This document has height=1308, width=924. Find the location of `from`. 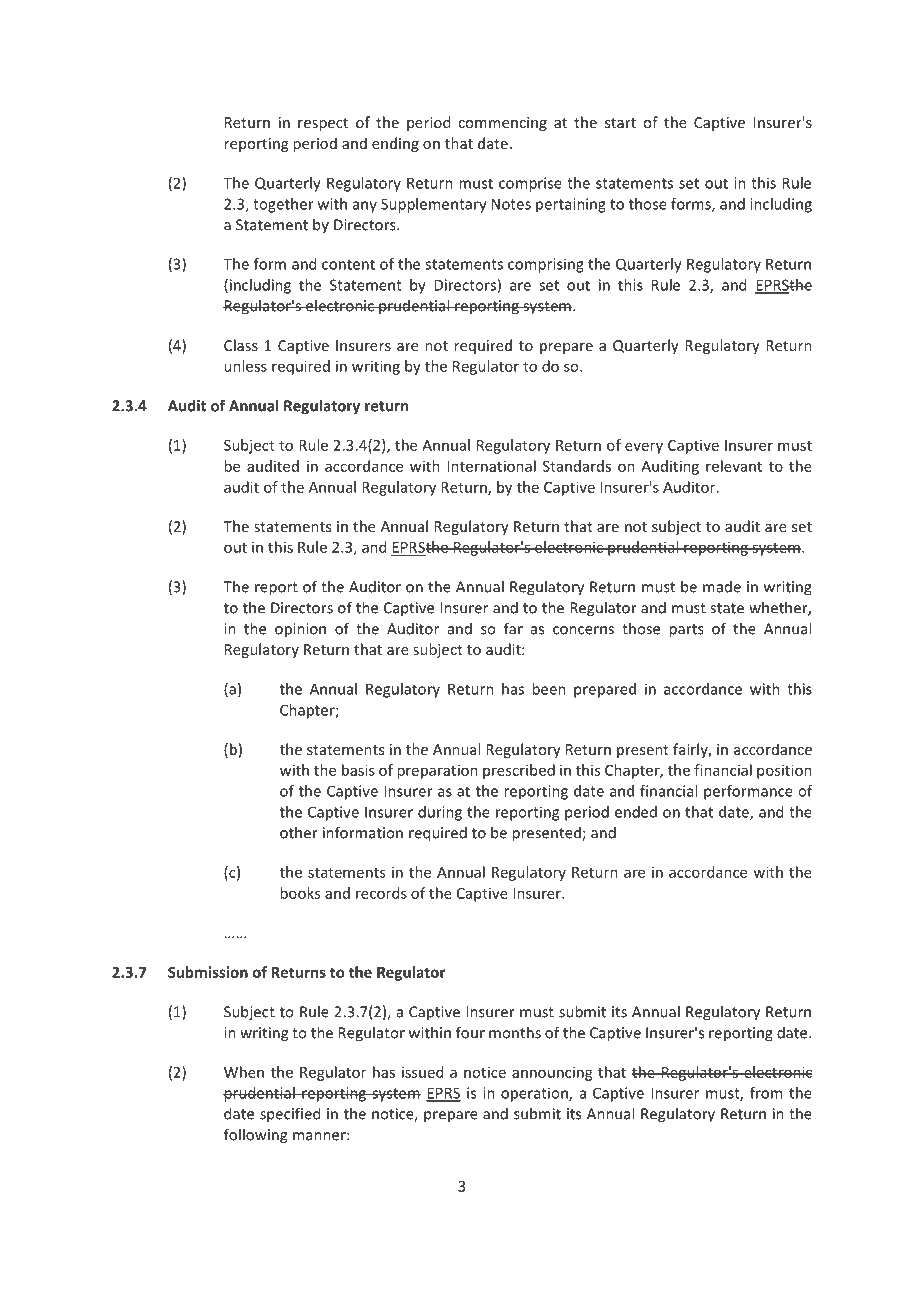

from is located at coordinates (766, 1093).
